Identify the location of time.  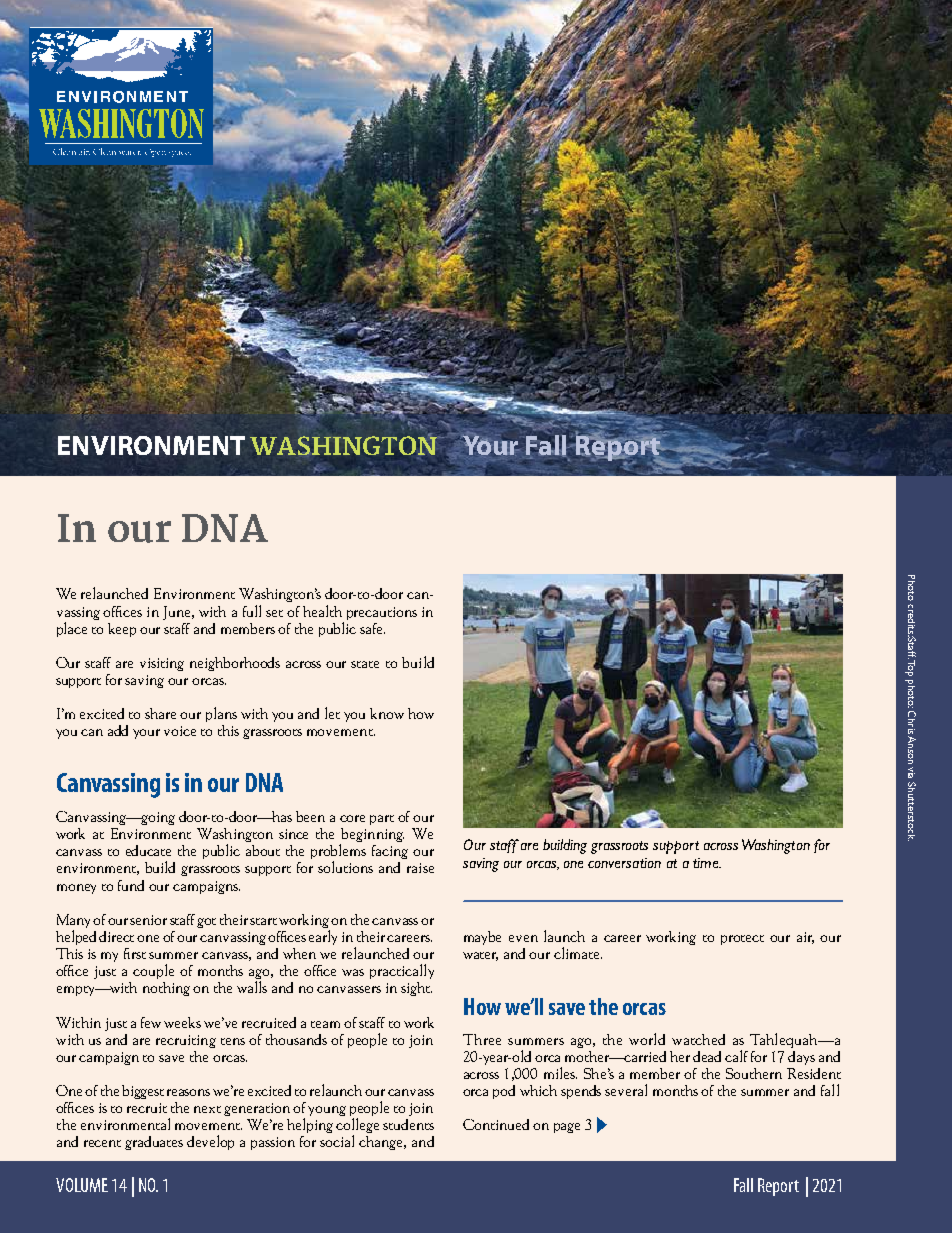
(707, 863).
